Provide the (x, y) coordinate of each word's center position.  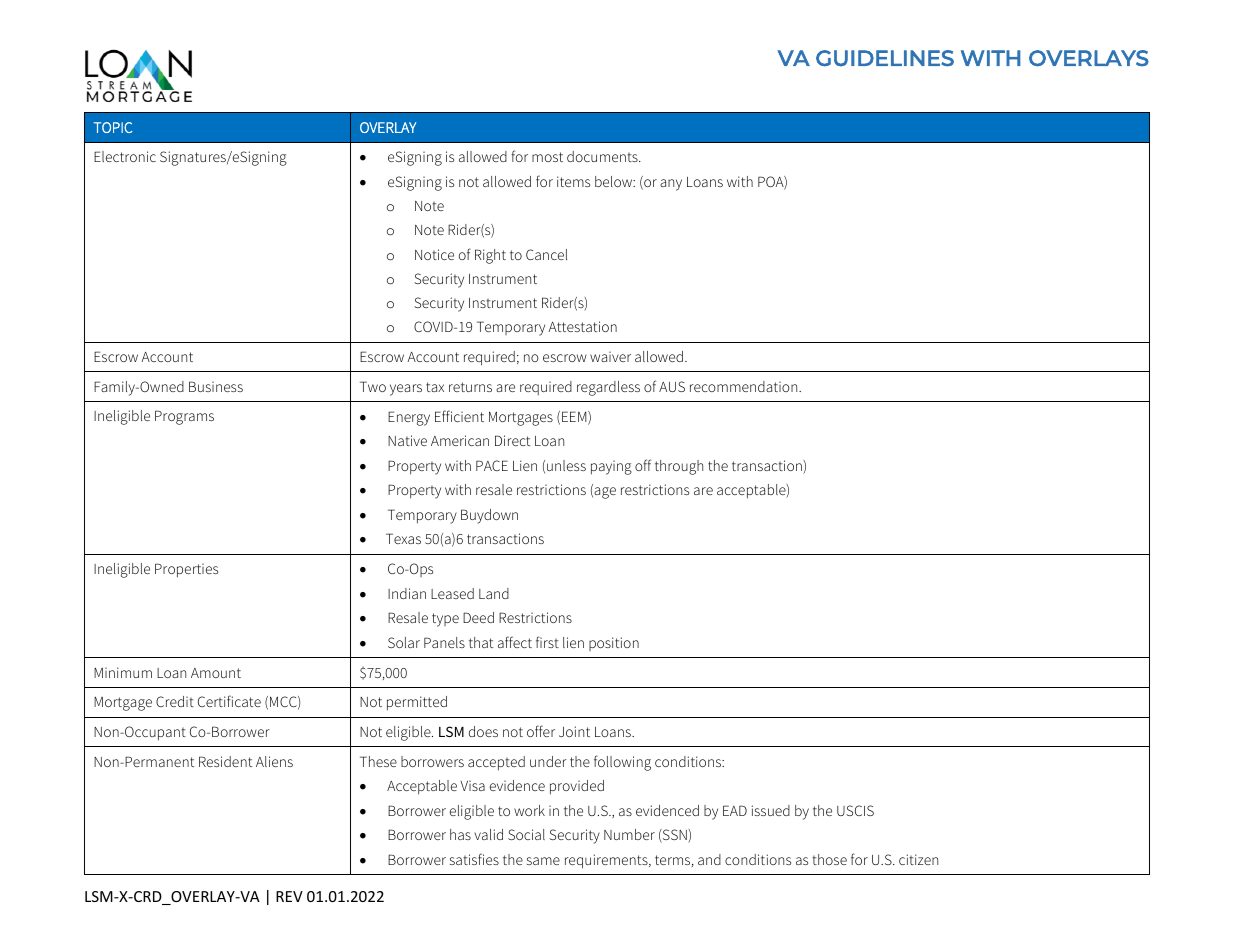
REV (289, 896)
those (829, 859)
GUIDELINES (885, 58)
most (547, 157)
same (543, 861)
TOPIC (113, 127)
